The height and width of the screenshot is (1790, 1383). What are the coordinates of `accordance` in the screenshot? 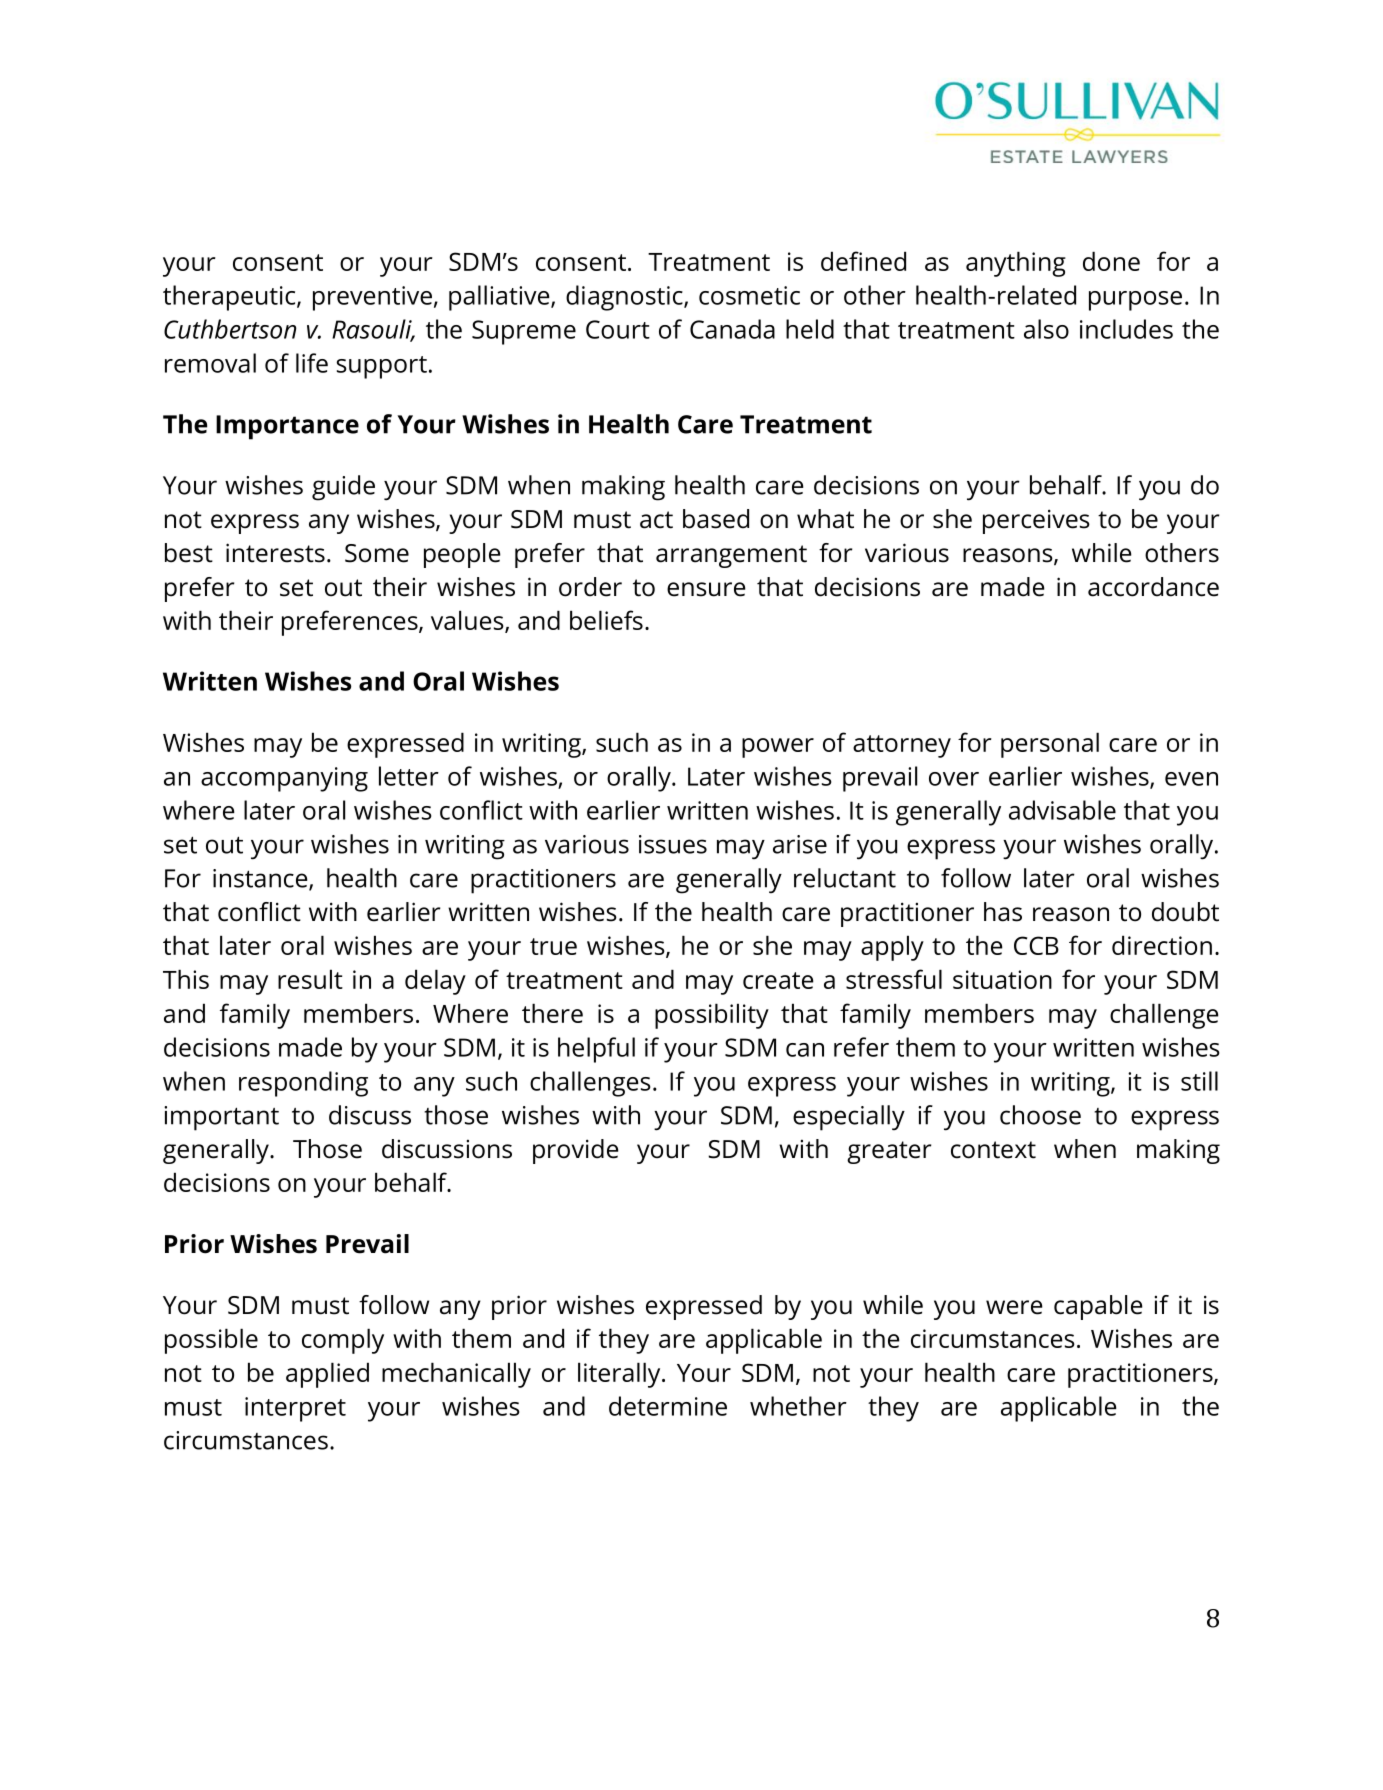 It's located at (1153, 587).
